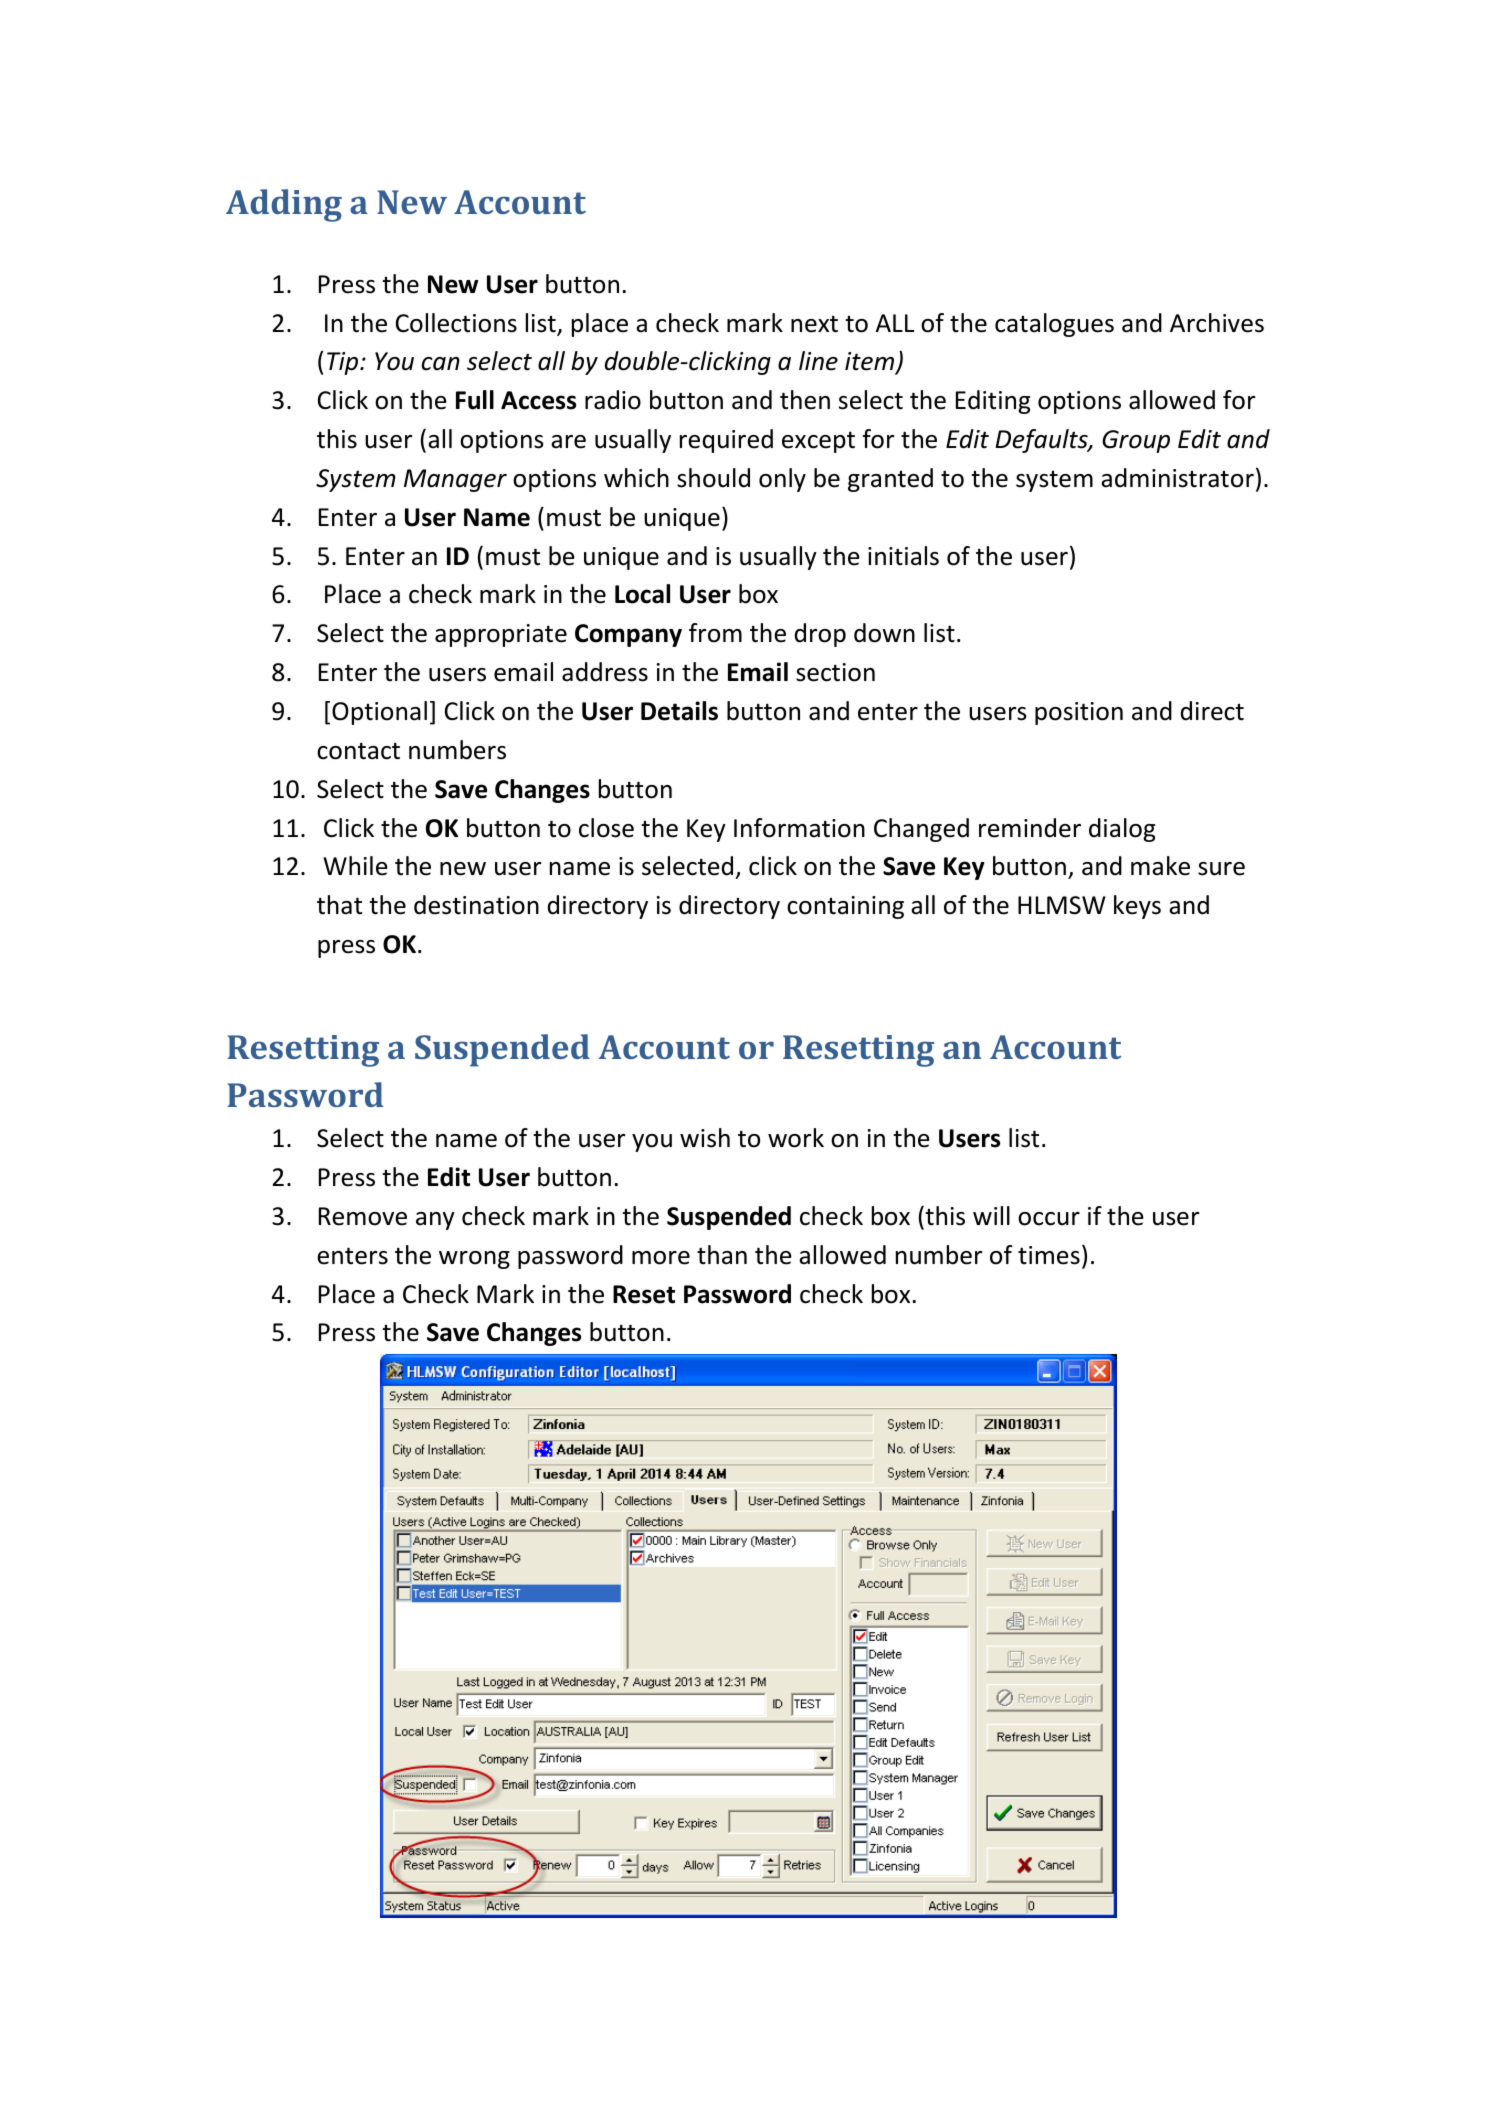  What do you see at coordinates (339, 905) in the page?
I see `that` at bounding box center [339, 905].
